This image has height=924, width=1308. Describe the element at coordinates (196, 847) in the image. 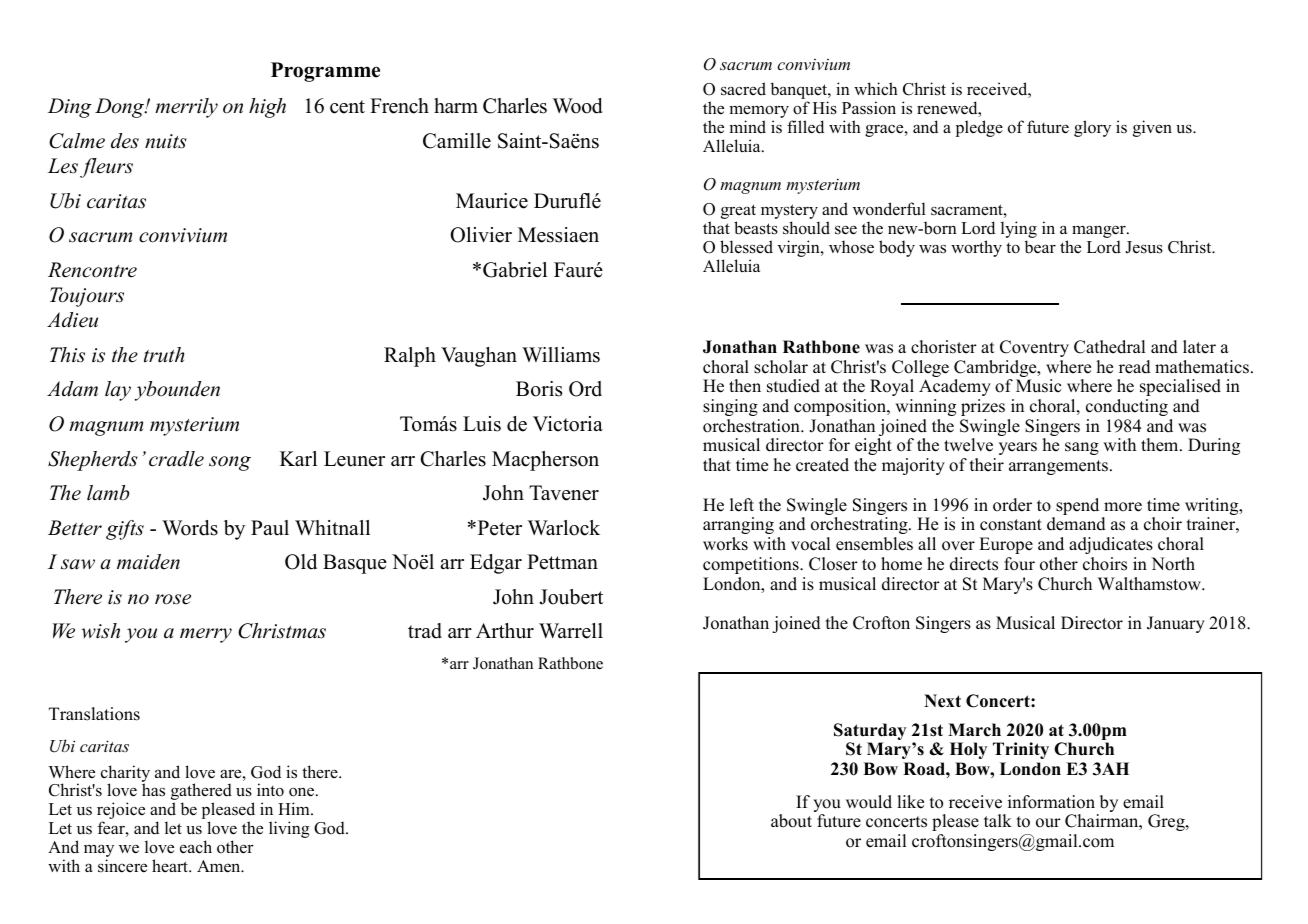

I see `each` at that location.
